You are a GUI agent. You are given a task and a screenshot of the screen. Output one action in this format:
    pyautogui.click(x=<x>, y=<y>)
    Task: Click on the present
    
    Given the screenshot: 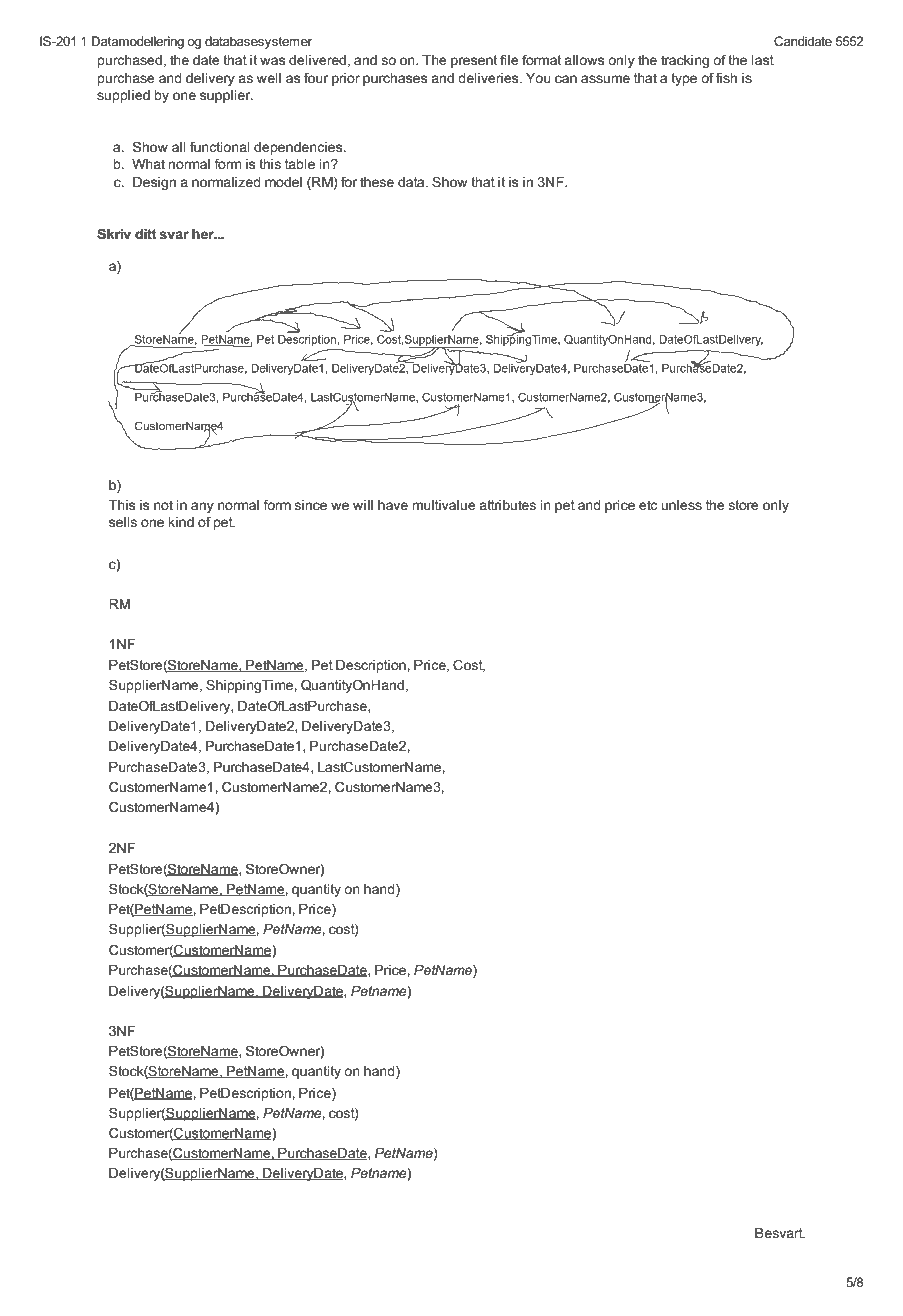 What is the action you would take?
    pyautogui.click(x=474, y=61)
